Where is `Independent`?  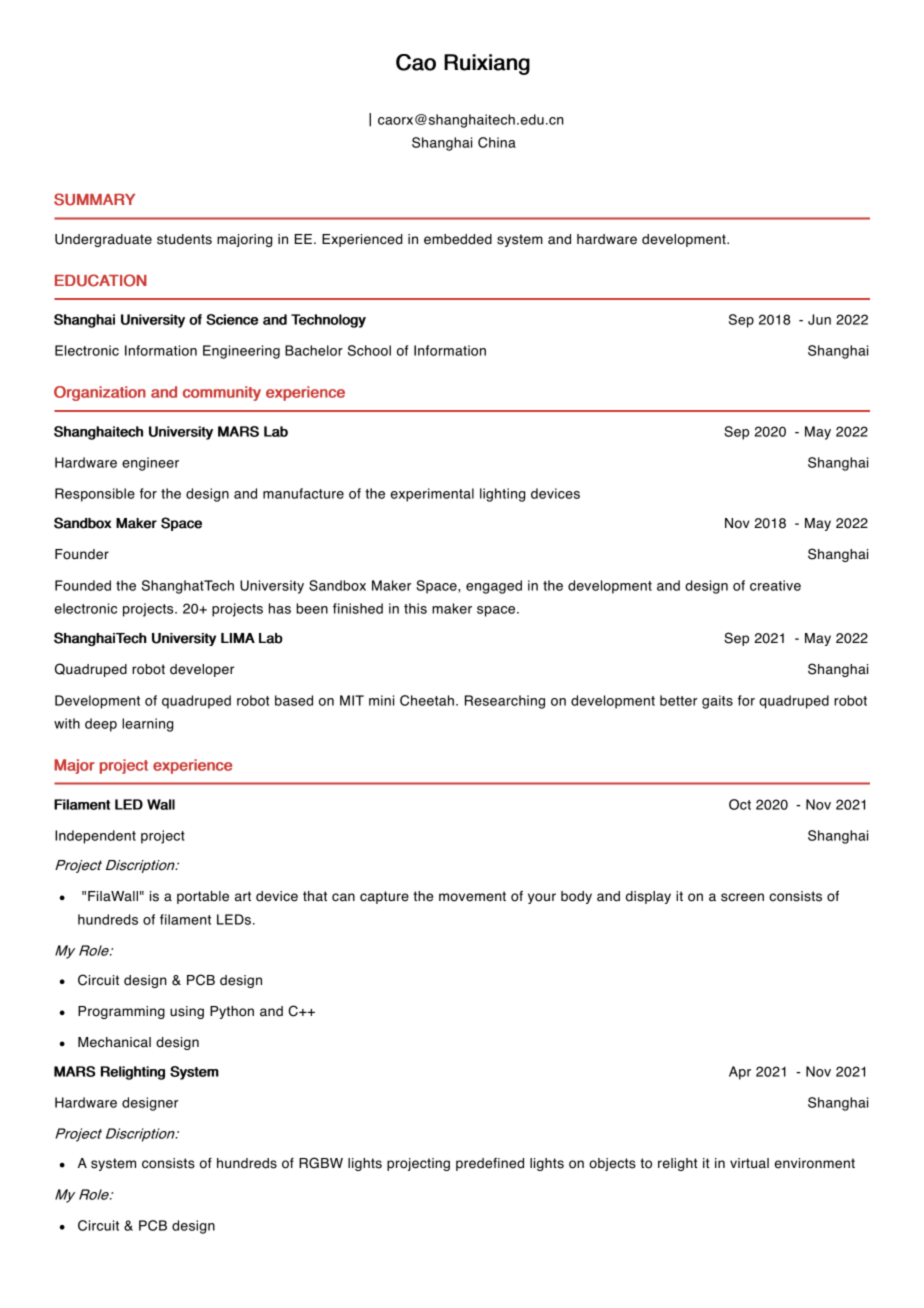 Independent is located at coordinates (95, 837).
